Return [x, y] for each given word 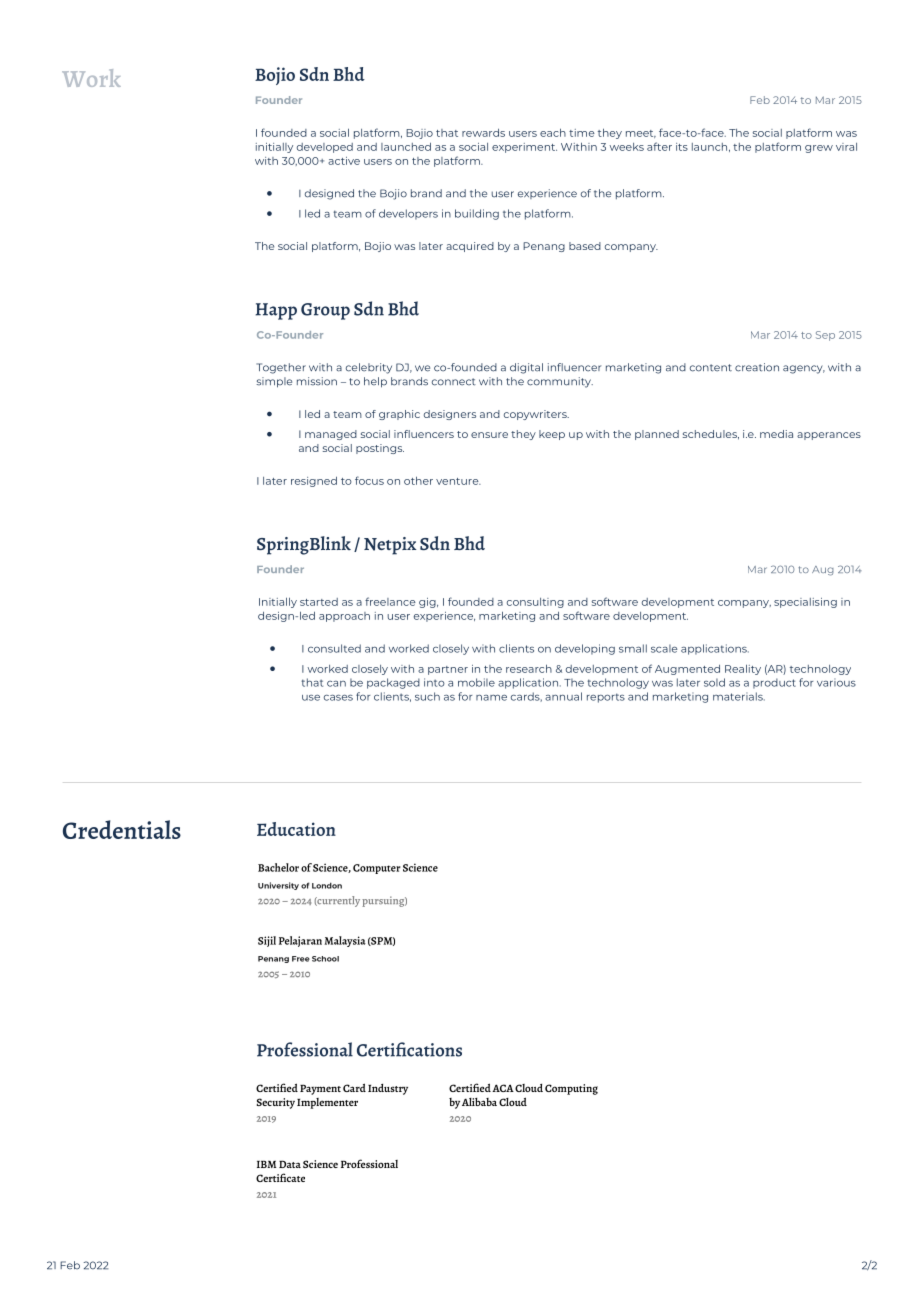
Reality [743, 669]
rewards [483, 133]
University [278, 886]
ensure [489, 435]
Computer [377, 869]
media [776, 434]
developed [325, 148]
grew [819, 149]
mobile [476, 682]
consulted [334, 648]
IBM [266, 1164]
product [774, 683]
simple [274, 382]
